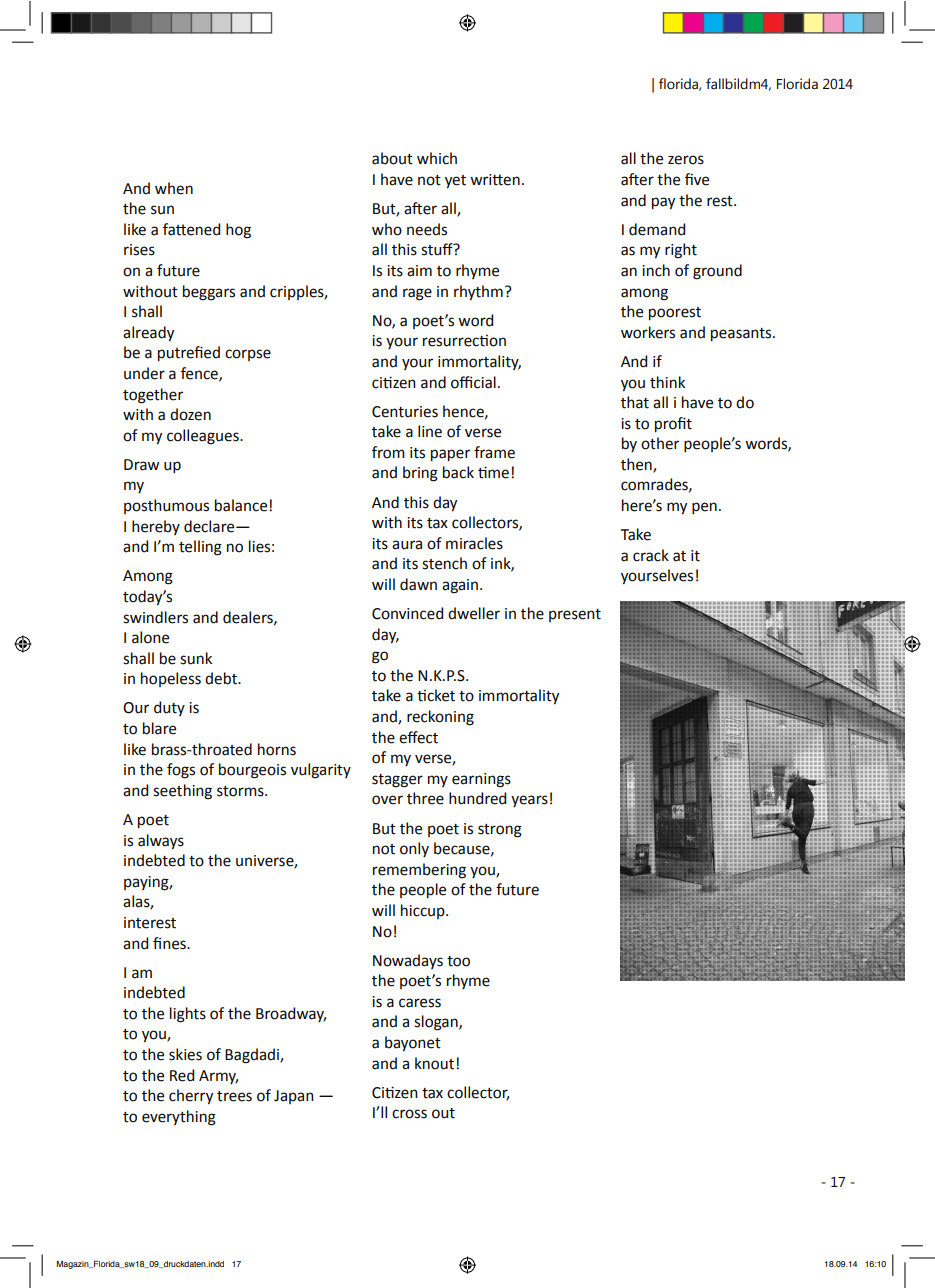 The height and width of the screenshot is (1288, 935). Describe the element at coordinates (637, 465) in the screenshot. I see `then` at that location.
